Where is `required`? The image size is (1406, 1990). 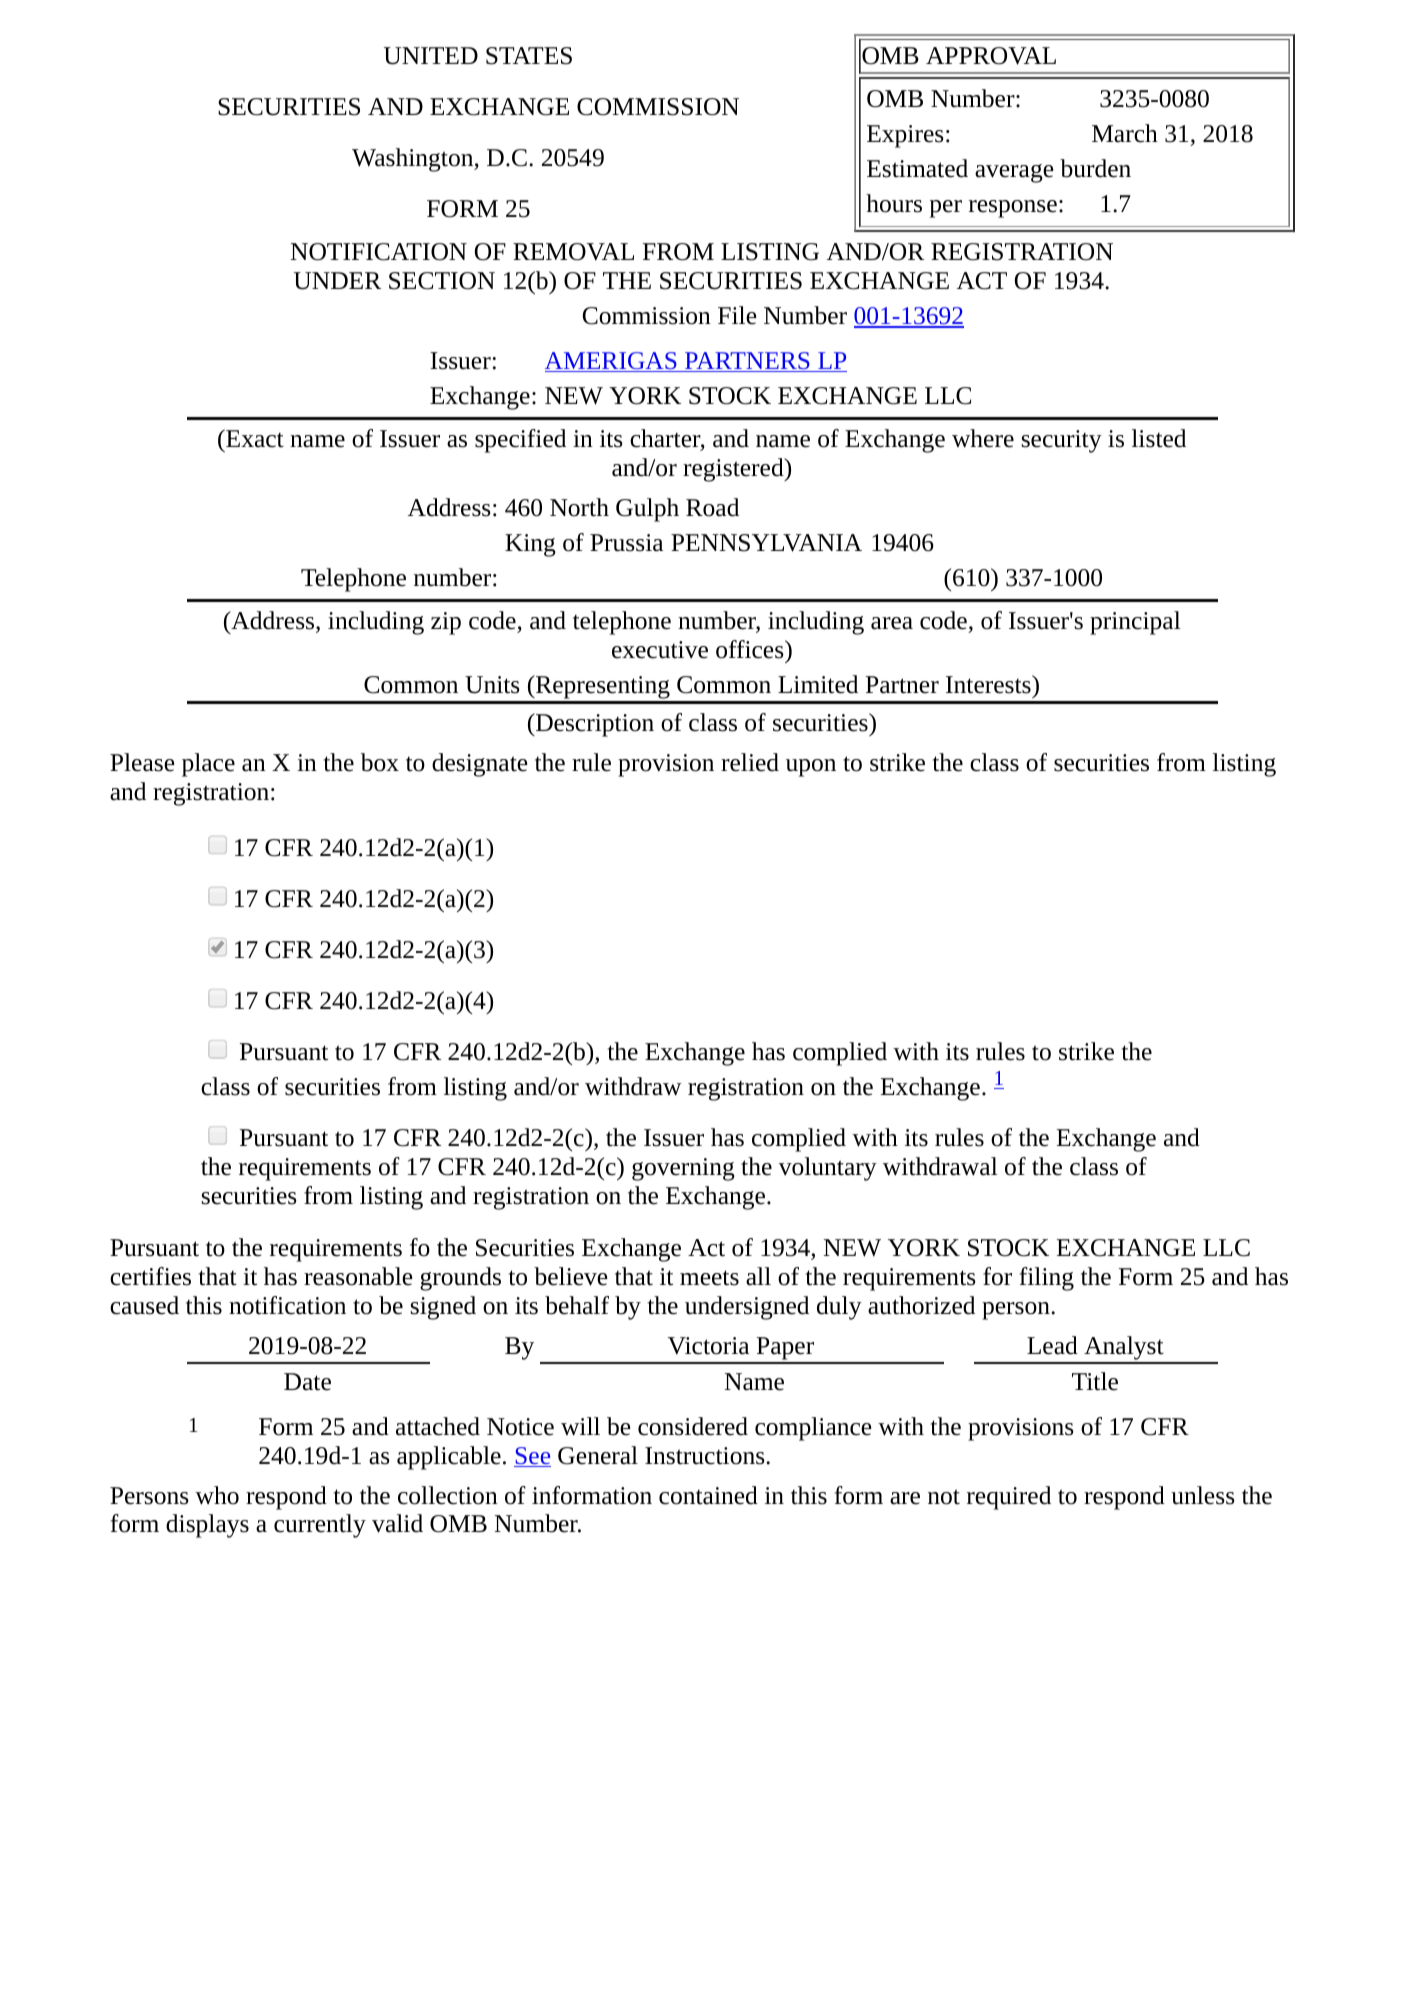
required is located at coordinates (1009, 1498).
